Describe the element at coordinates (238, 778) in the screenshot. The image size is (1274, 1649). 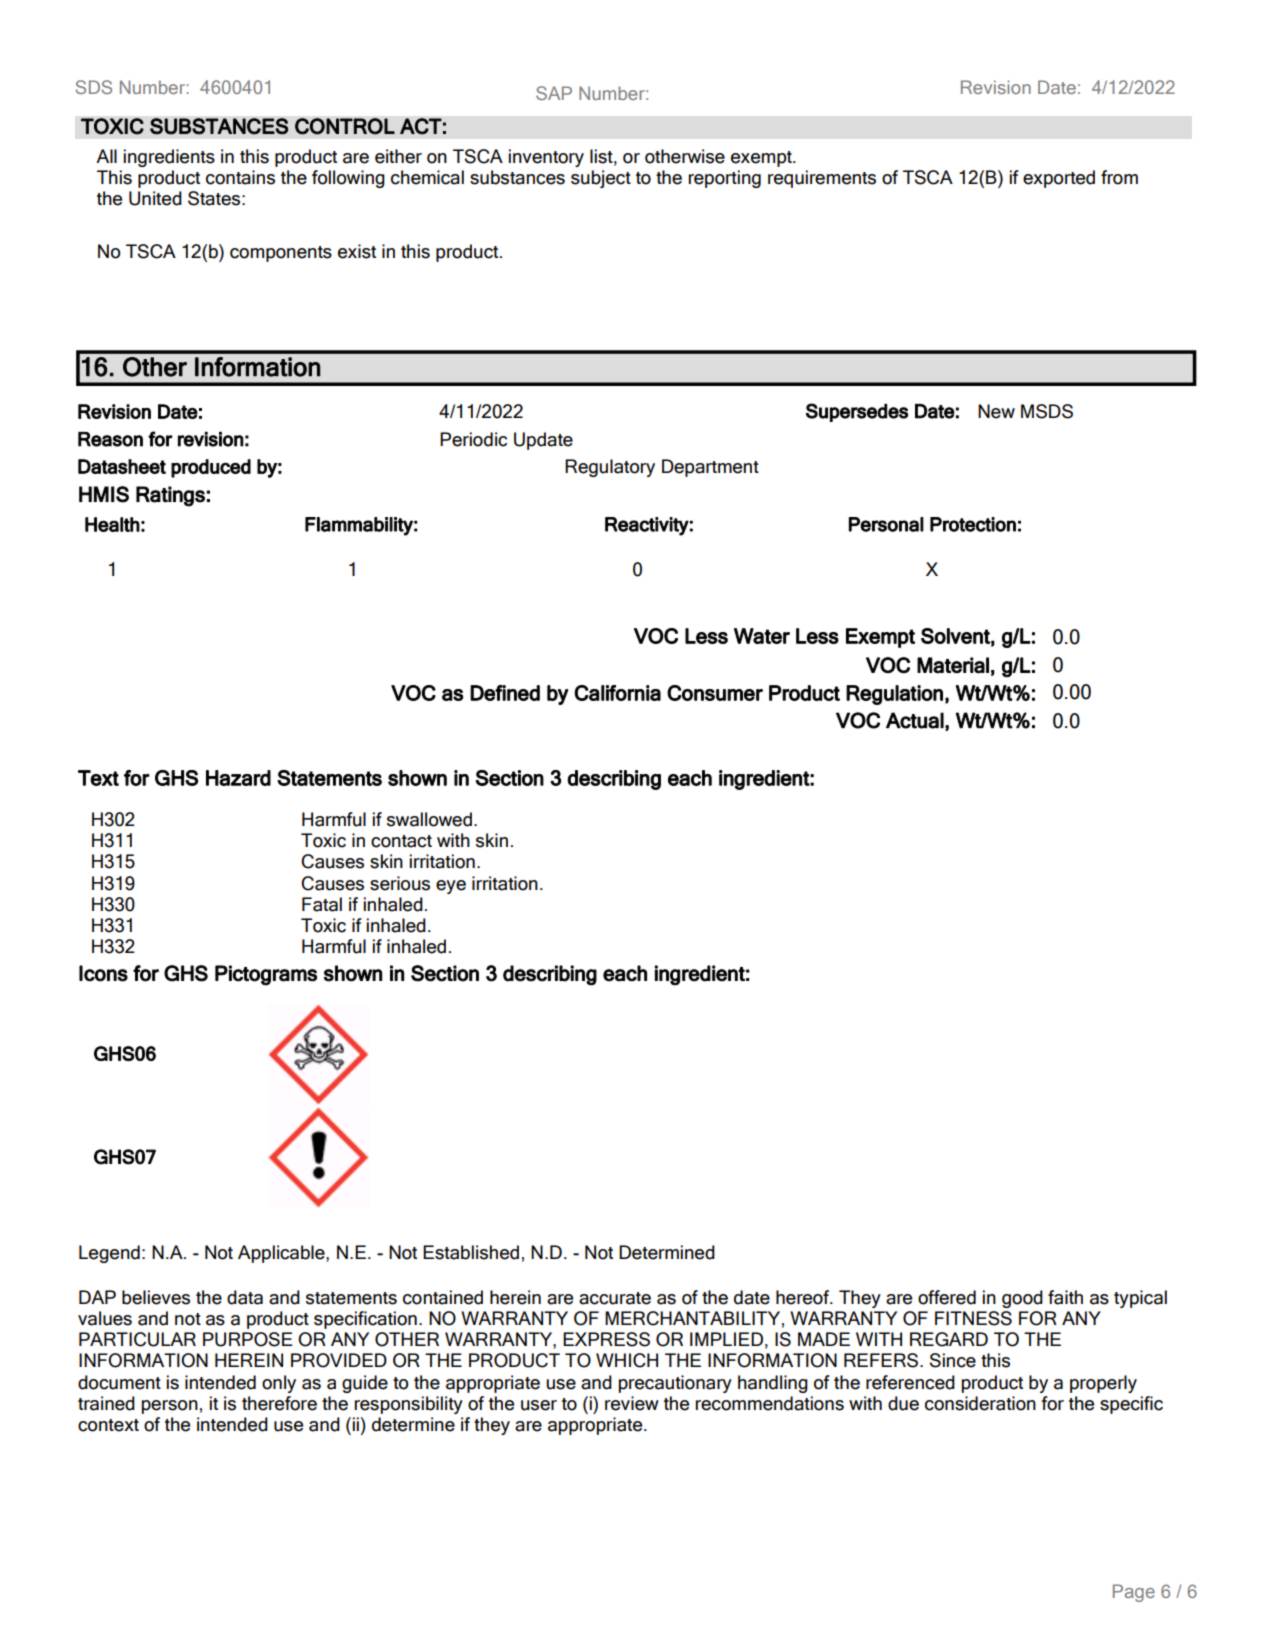
I see `Hazard` at that location.
